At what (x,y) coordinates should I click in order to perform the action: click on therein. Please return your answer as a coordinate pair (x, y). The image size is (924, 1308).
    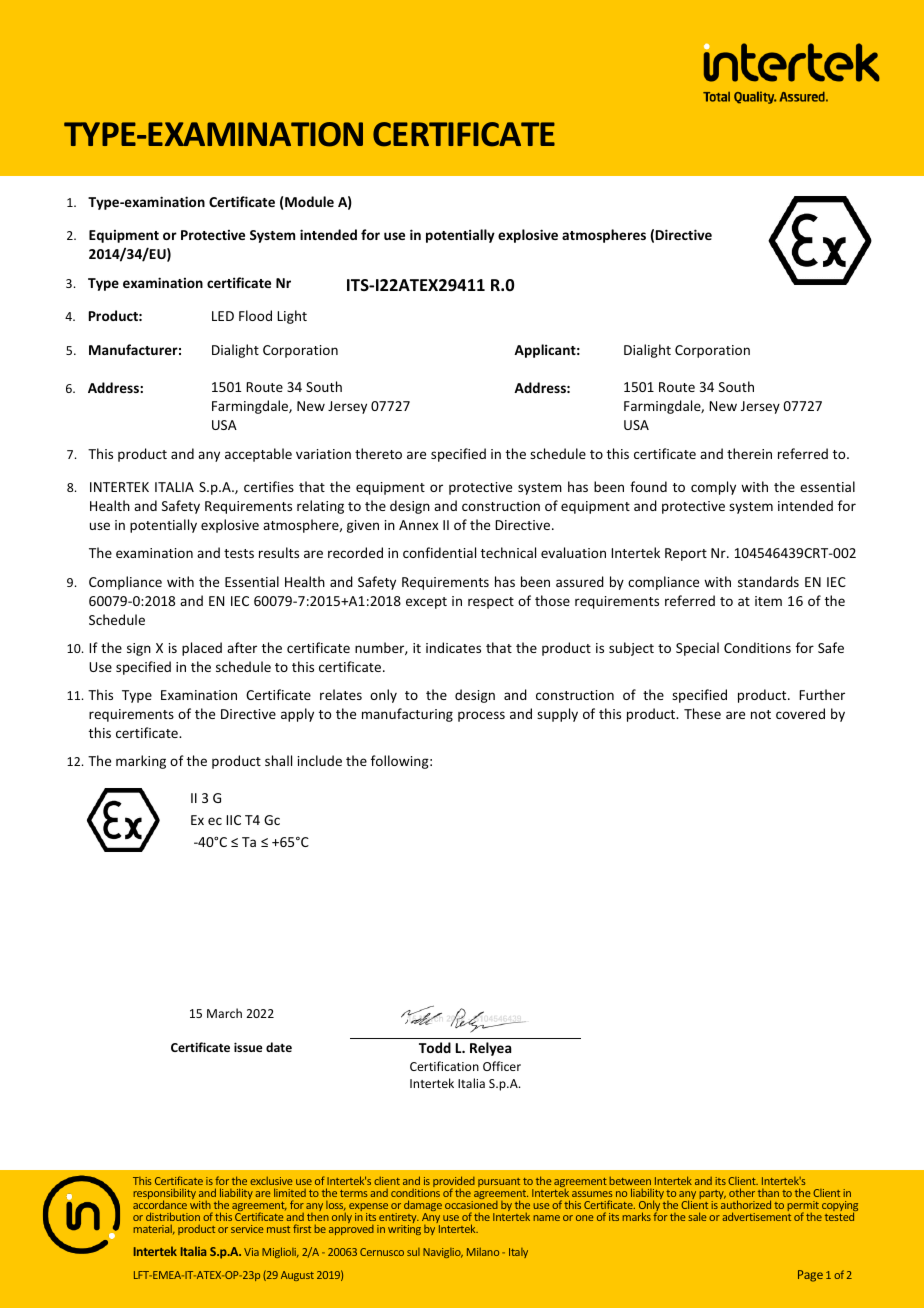
    Looking at the image, I should click on (749, 453).
